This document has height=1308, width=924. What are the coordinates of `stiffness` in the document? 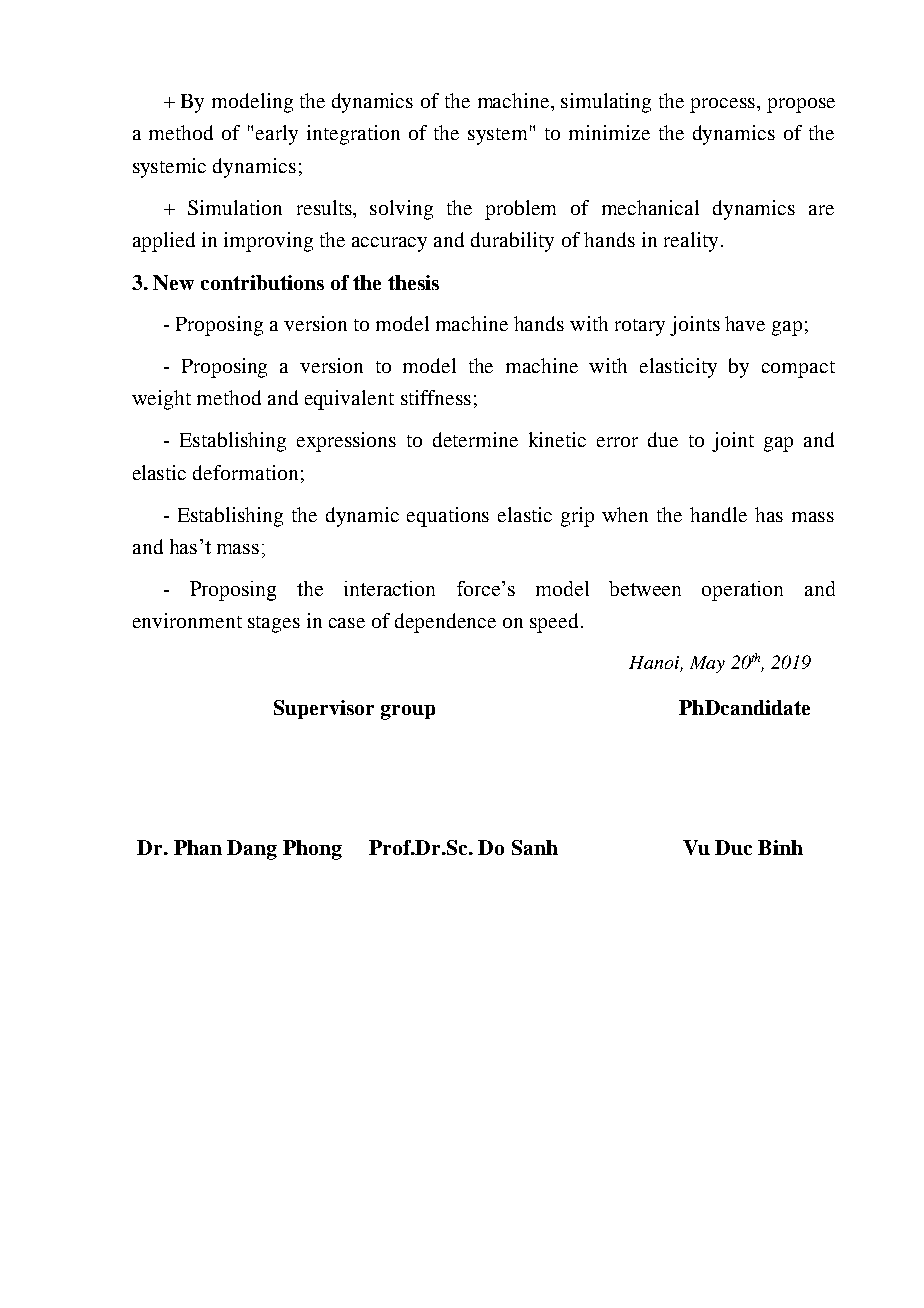 It's located at (436, 397).
